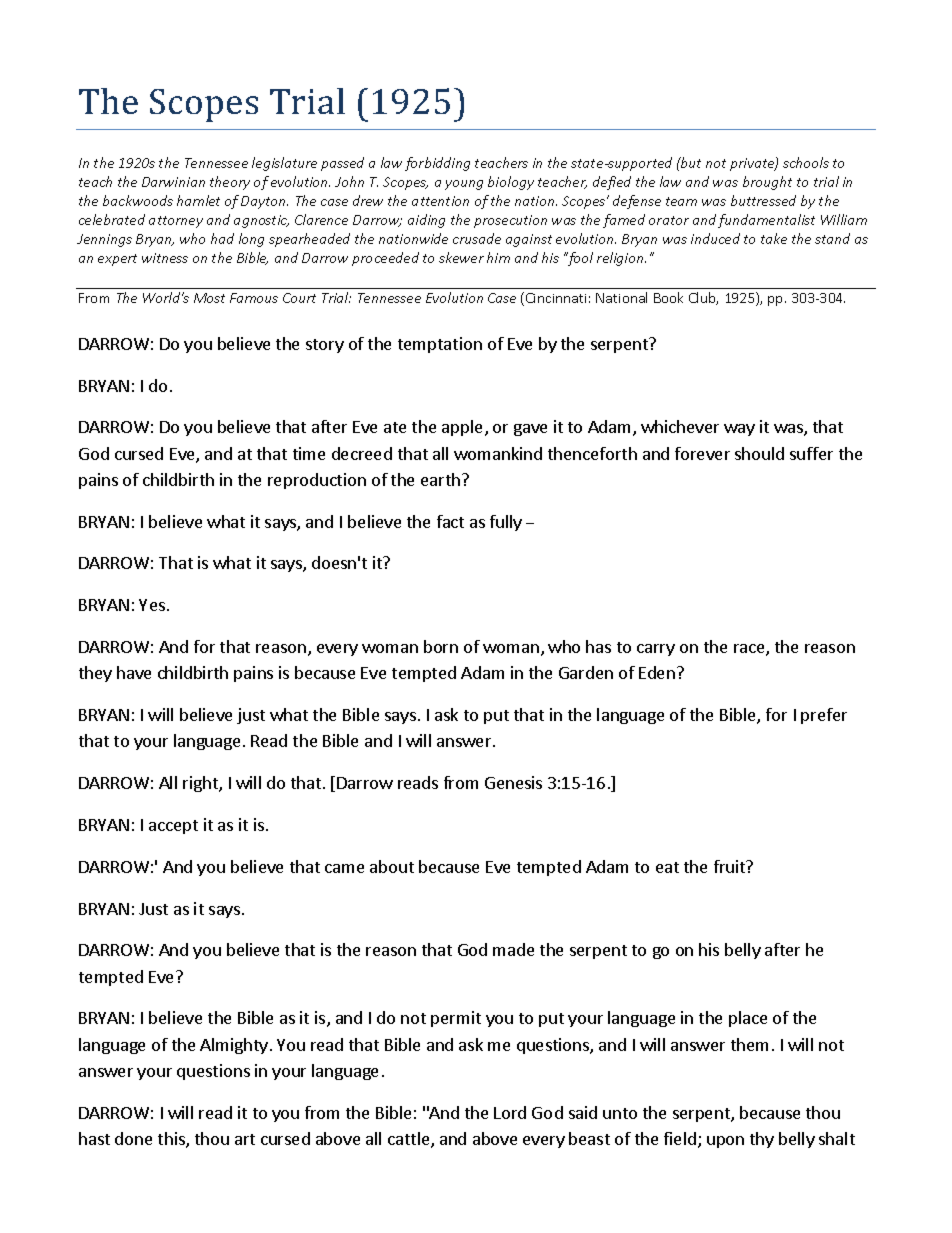 The image size is (952, 1233). Describe the element at coordinates (464, 185) in the screenshot. I see `young` at that location.
